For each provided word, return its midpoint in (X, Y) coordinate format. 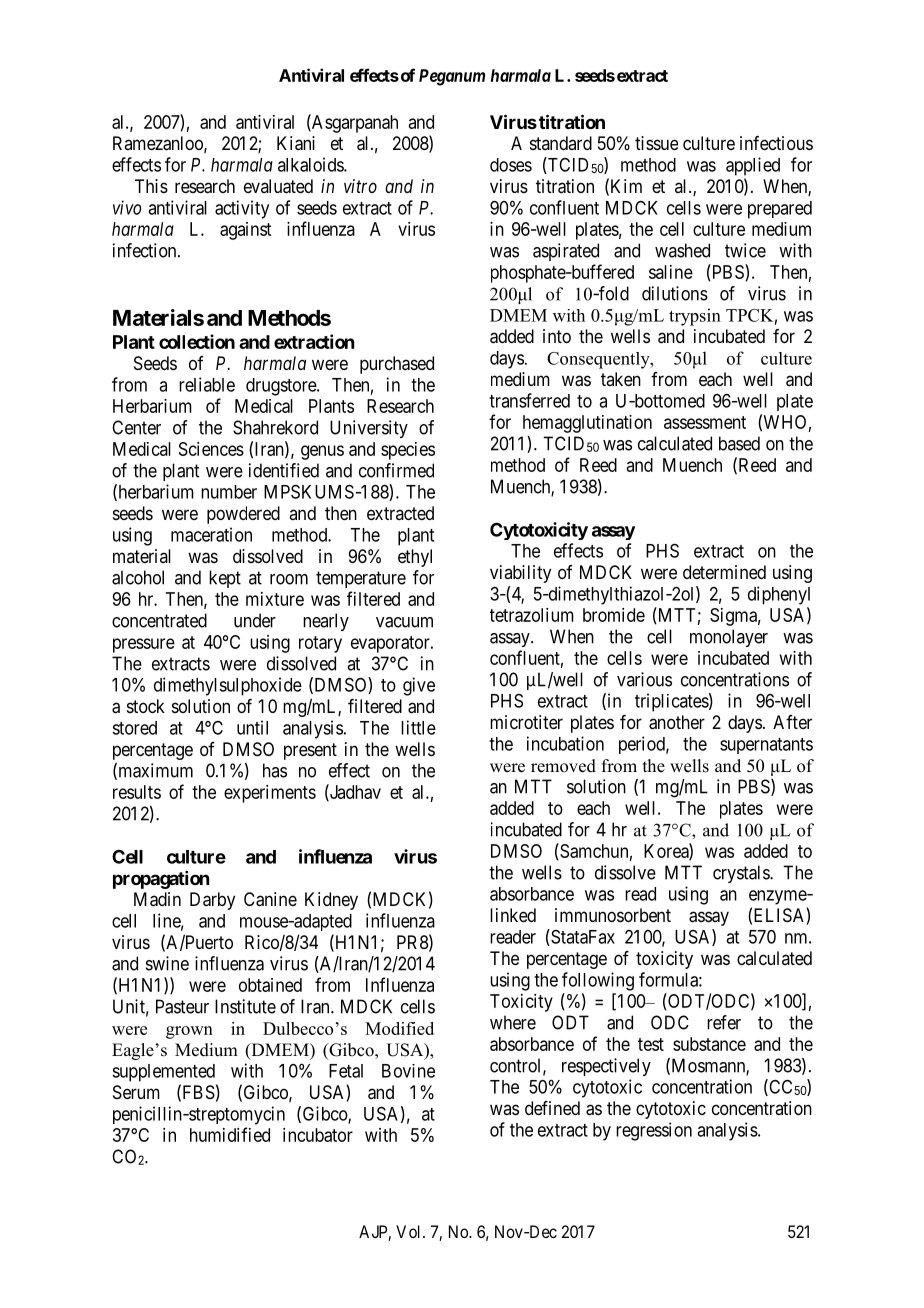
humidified (230, 1134)
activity (242, 209)
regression (654, 1131)
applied (753, 166)
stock (146, 706)
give (419, 686)
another (677, 722)
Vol (410, 1231)
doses (511, 165)
